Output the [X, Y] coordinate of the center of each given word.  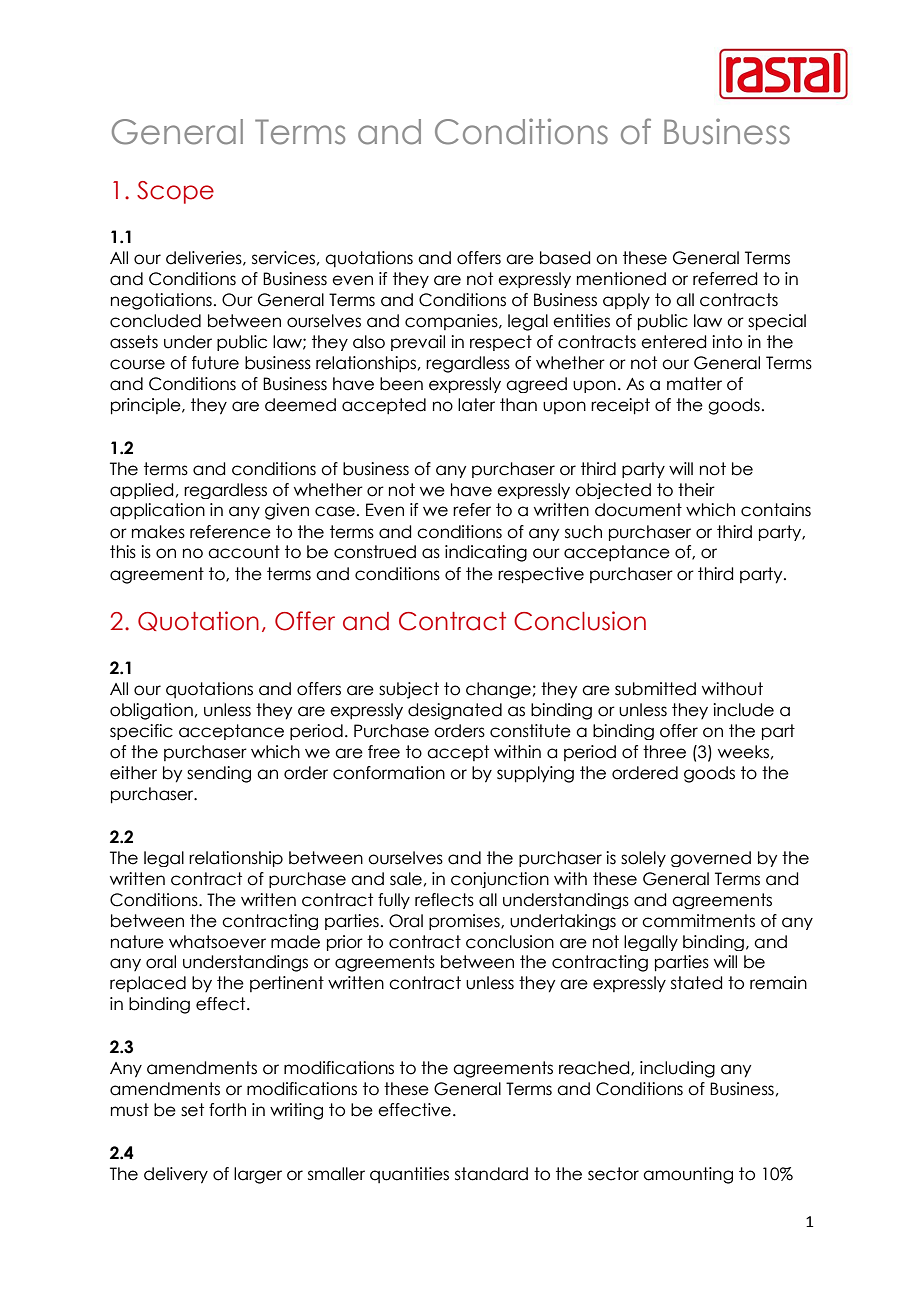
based [565, 258]
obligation [151, 711]
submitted [655, 689]
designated [455, 711]
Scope [175, 192]
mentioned [621, 279]
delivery [176, 1175]
